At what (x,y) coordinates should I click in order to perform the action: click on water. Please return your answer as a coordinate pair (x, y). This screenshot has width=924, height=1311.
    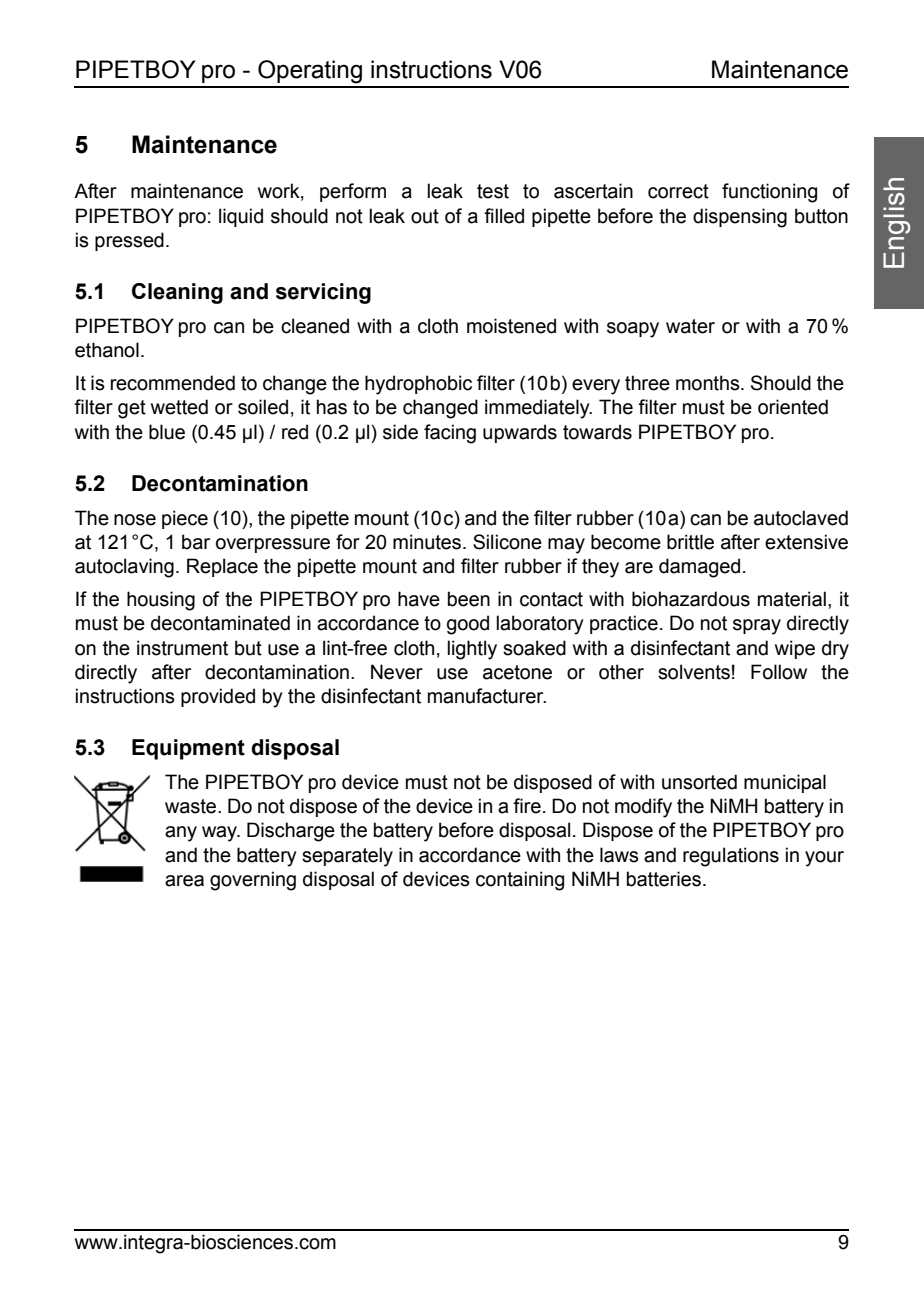
    Looking at the image, I should click on (690, 326).
